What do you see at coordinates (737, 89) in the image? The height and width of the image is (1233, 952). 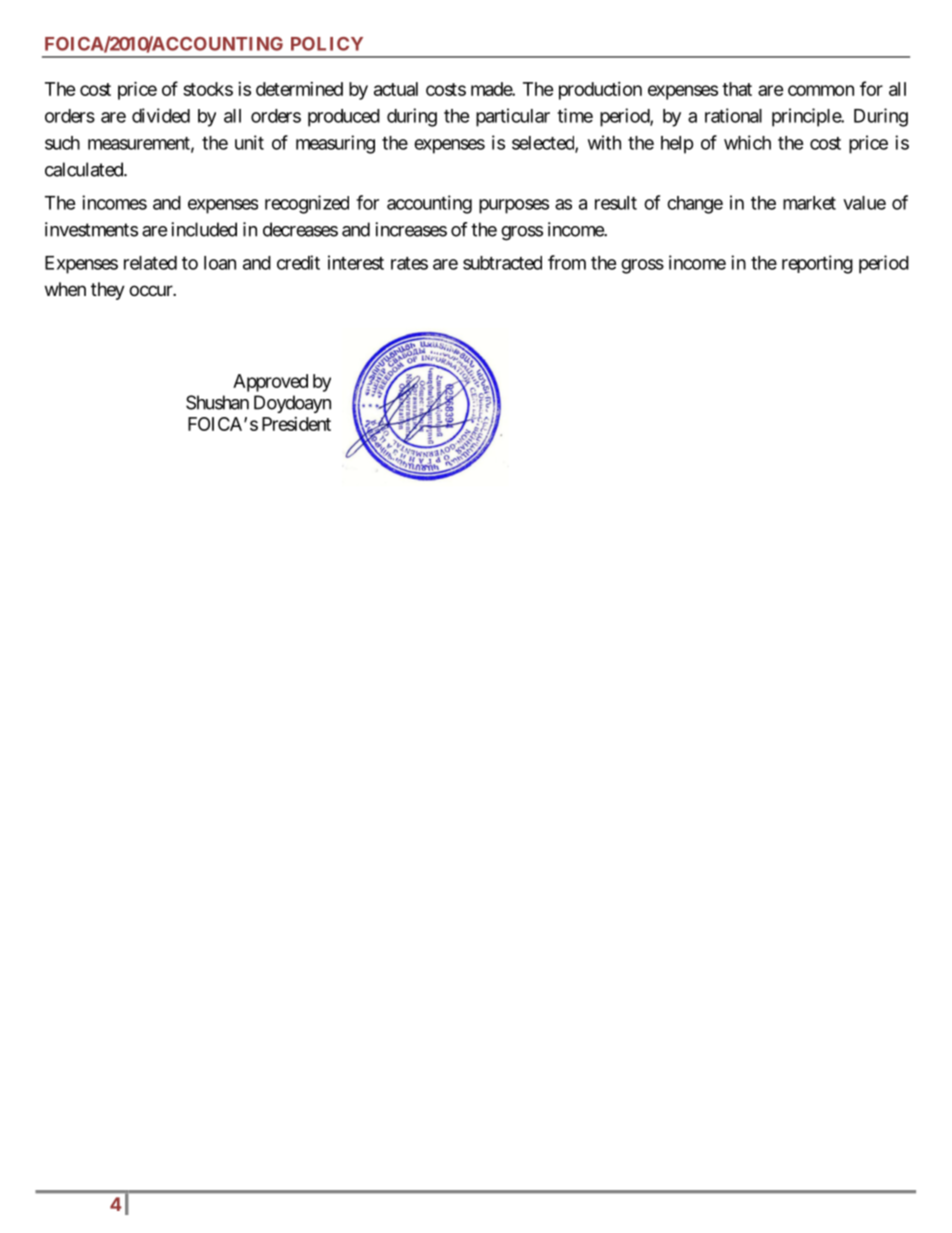 I see `that` at bounding box center [737, 89].
